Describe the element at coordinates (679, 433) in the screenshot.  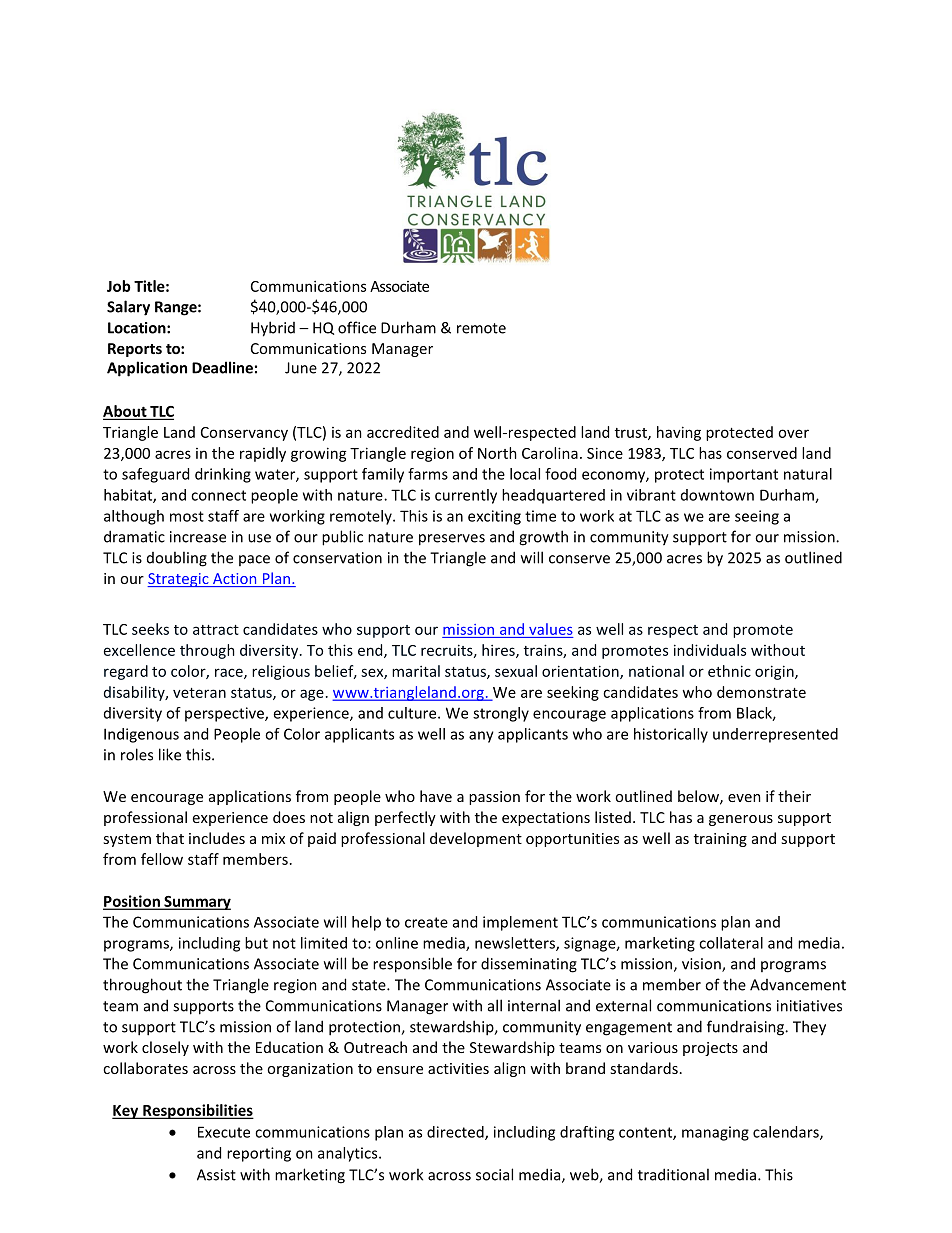
I see `having` at that location.
